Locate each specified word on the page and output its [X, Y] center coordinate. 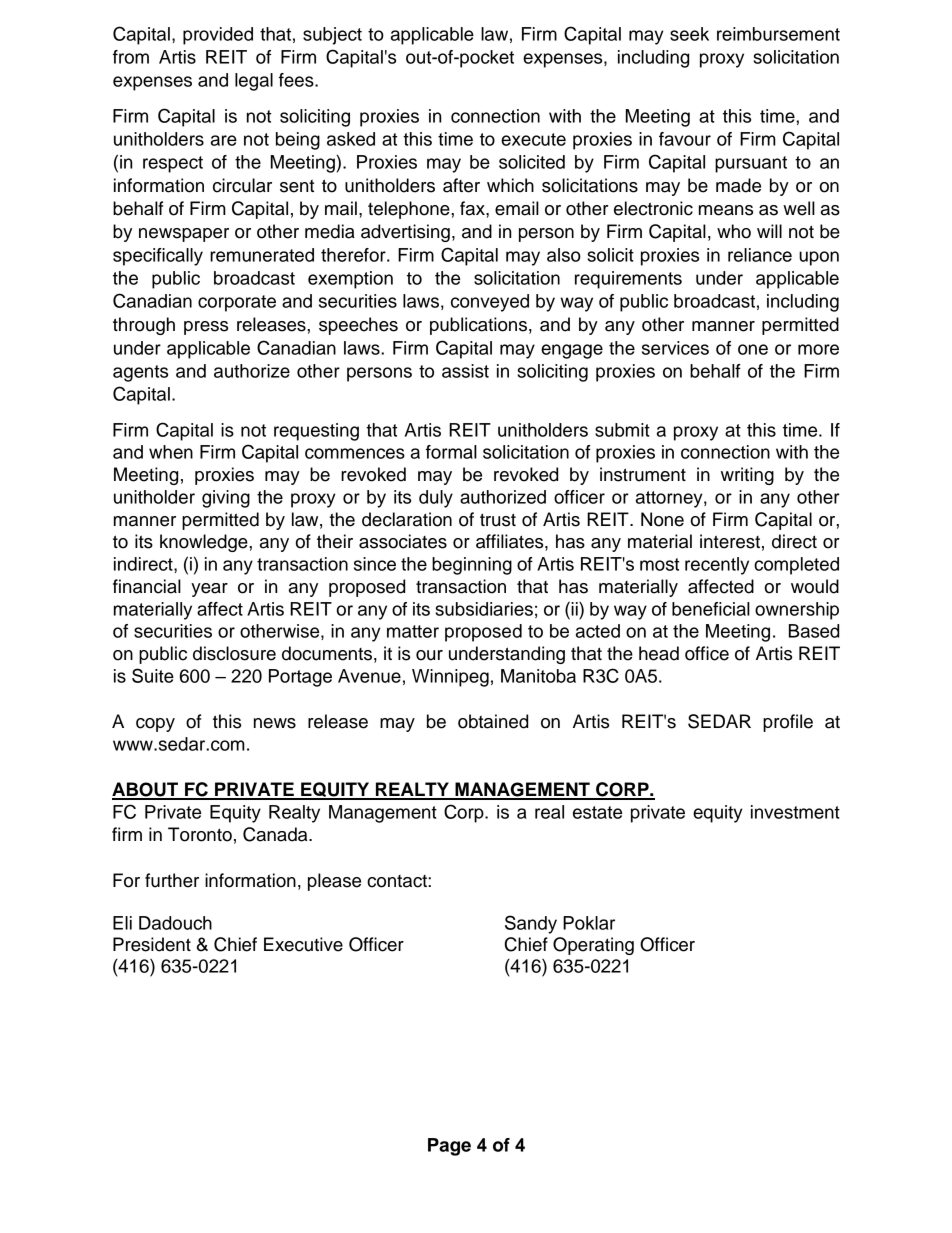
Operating [593, 946]
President [152, 944]
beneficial [711, 609]
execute [533, 139]
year [209, 590]
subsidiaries [484, 609]
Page [449, 1147]
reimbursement [778, 34]
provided [218, 36]
